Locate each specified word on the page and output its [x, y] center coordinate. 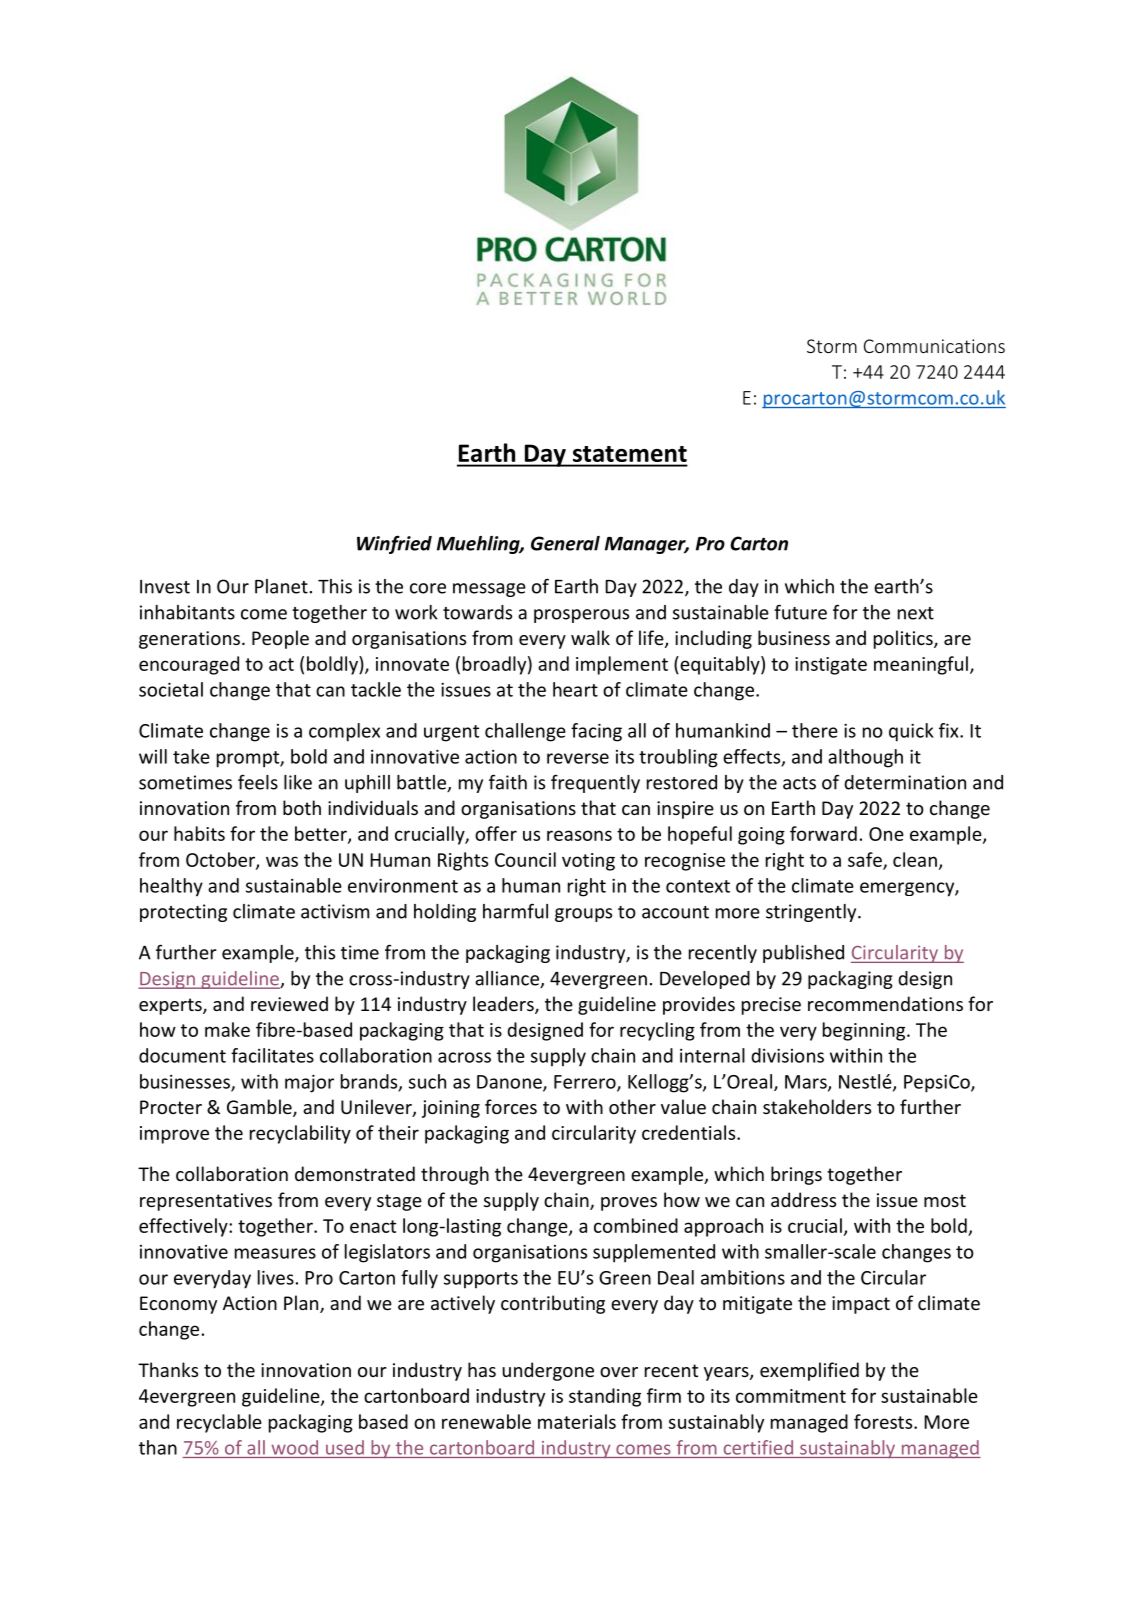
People [280, 639]
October [221, 860]
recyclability [300, 1134]
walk [590, 637]
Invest [165, 587]
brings [796, 1175]
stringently [812, 913]
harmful [515, 911]
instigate [831, 666]
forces [511, 1106]
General [565, 543]
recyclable [219, 1423]
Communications [934, 346]
